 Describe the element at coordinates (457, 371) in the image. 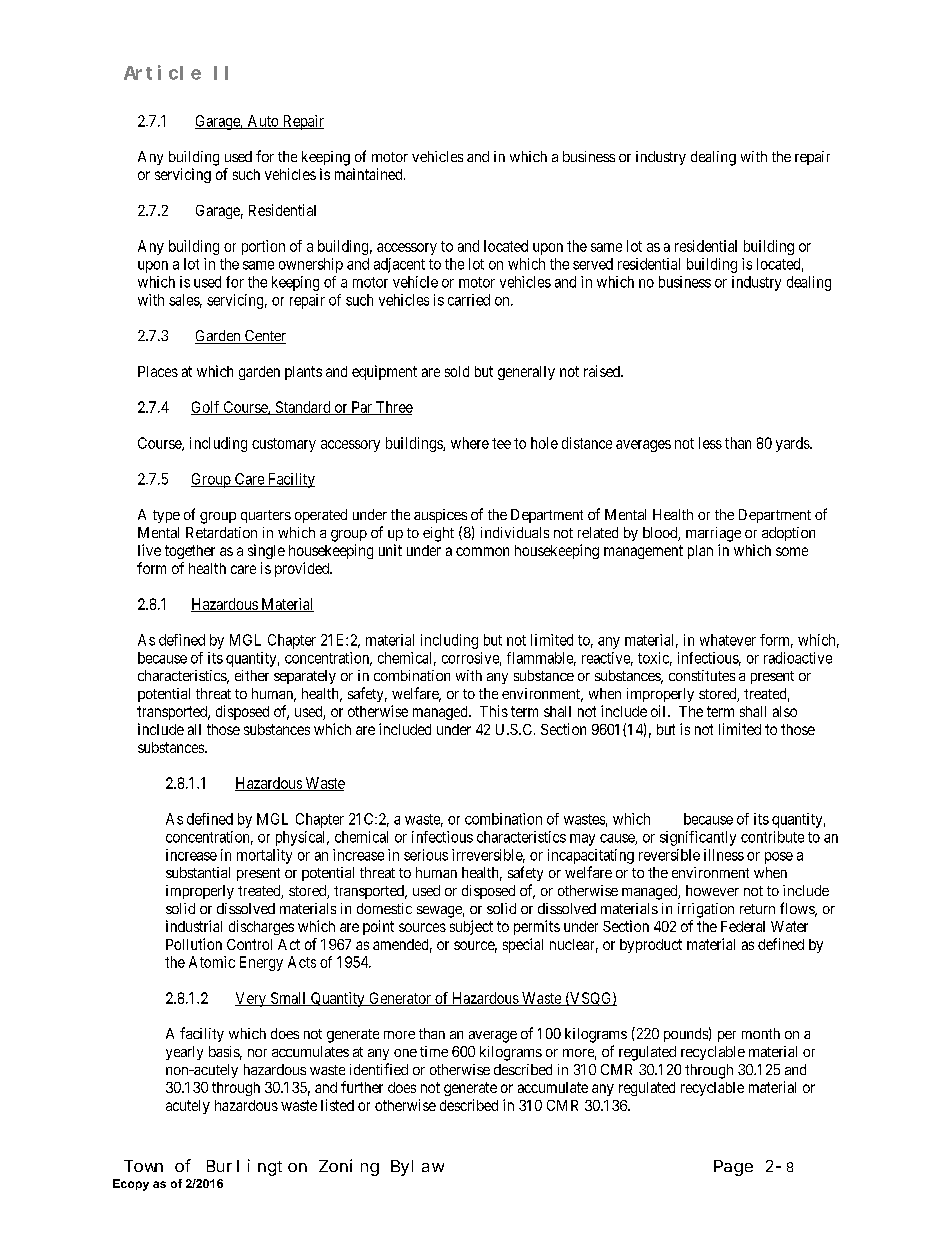

I see `sold` at that location.
